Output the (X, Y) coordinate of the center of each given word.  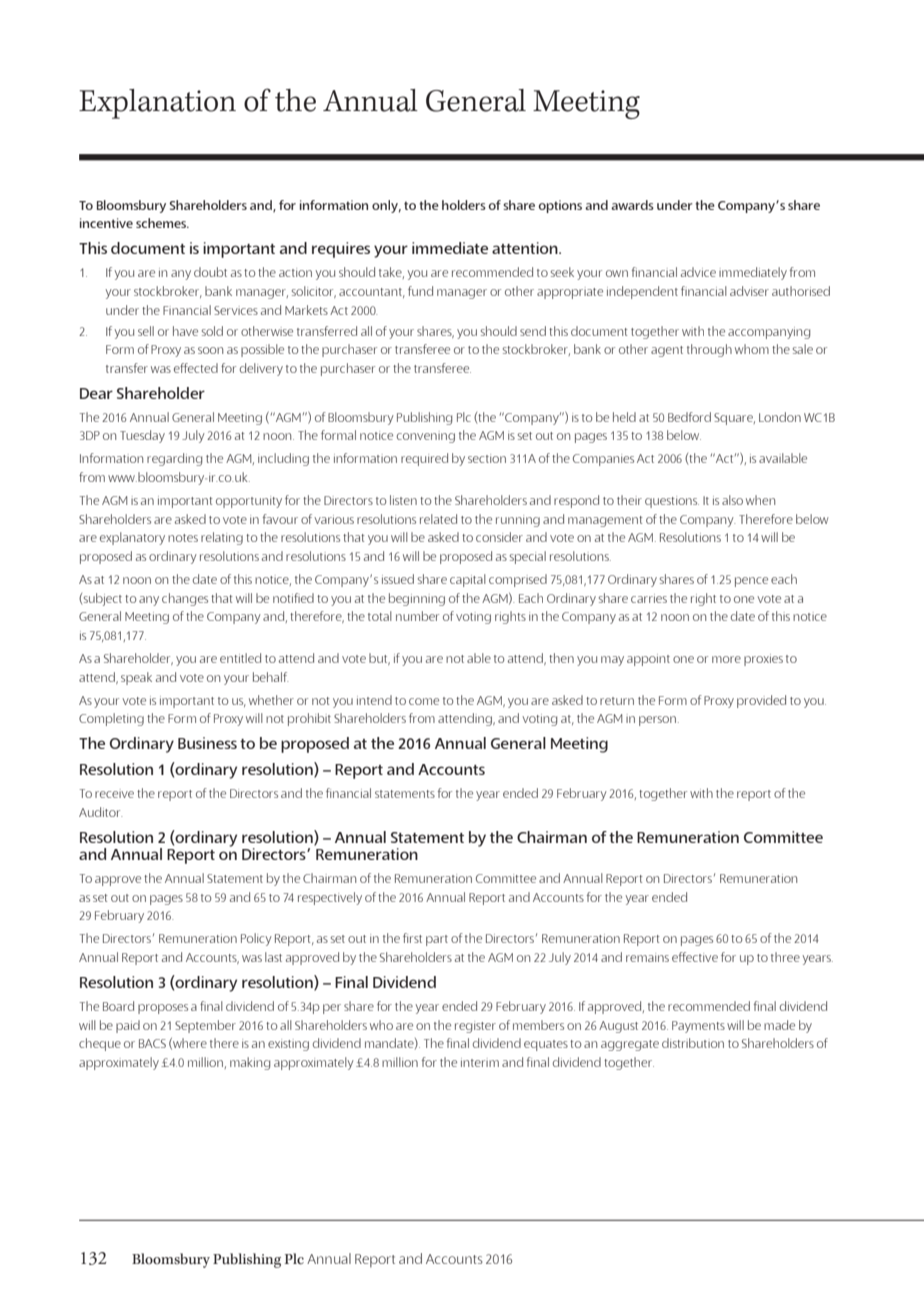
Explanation (157, 104)
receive (114, 793)
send (533, 331)
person (657, 721)
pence (751, 582)
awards (632, 205)
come (424, 701)
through (709, 350)
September (205, 1026)
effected (196, 368)
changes (185, 599)
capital (468, 580)
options (560, 206)
